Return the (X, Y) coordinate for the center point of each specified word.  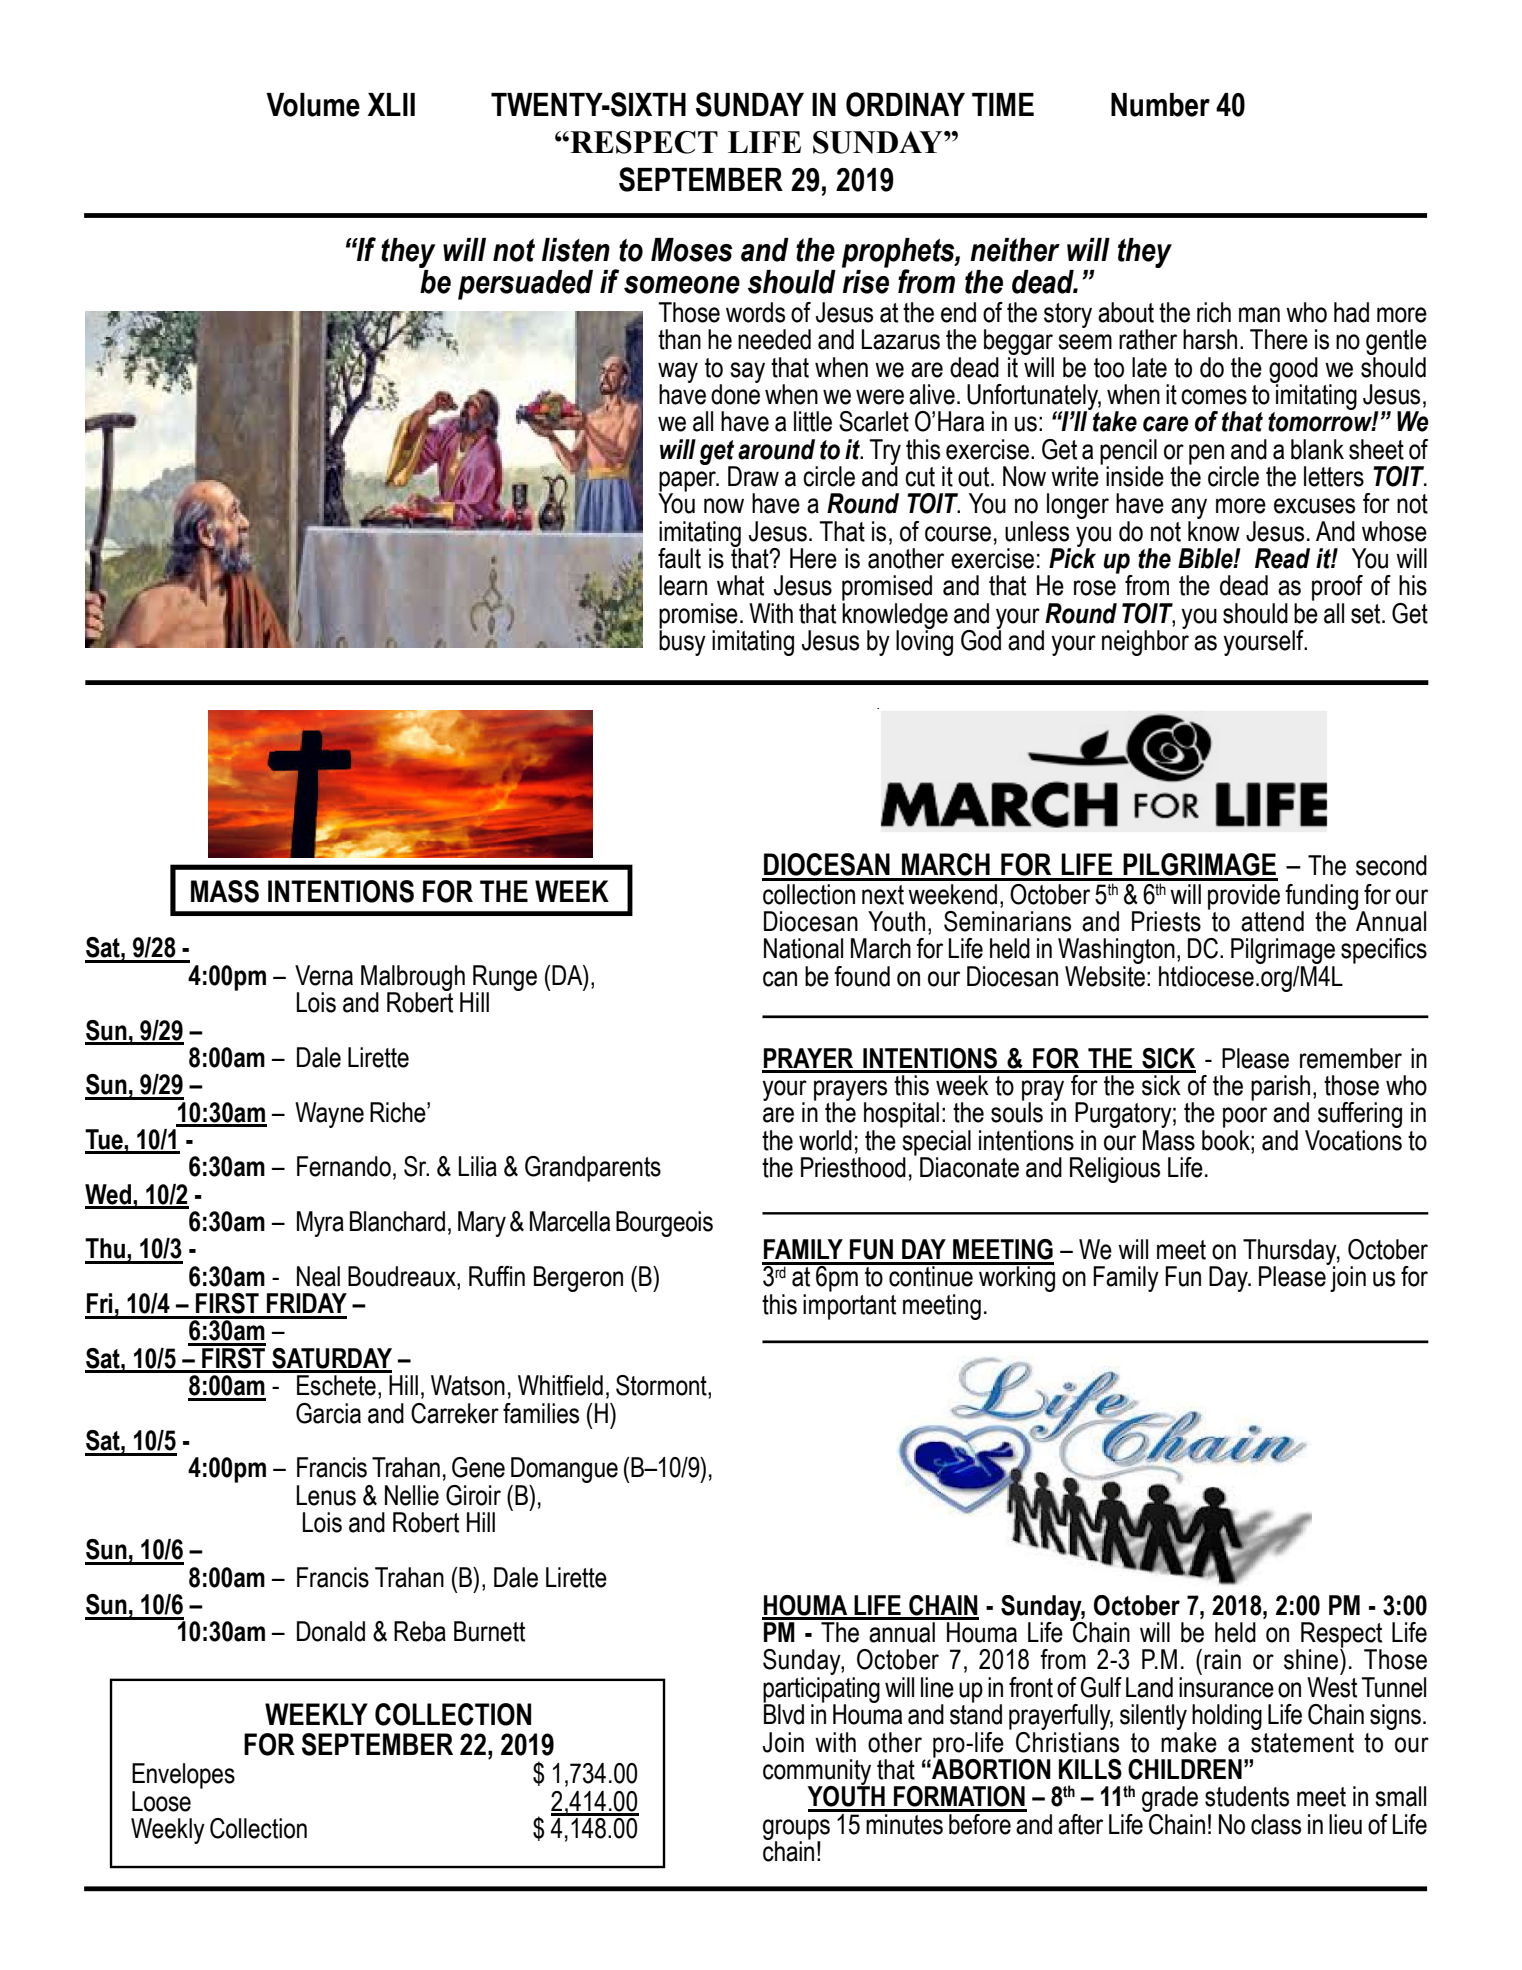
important (849, 1307)
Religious (1115, 1170)
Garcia (328, 1413)
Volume (313, 105)
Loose (161, 1801)
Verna (324, 975)
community (818, 1773)
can (780, 979)
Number (1160, 105)
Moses (692, 250)
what (740, 585)
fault (679, 558)
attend (1272, 921)
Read (1282, 558)
